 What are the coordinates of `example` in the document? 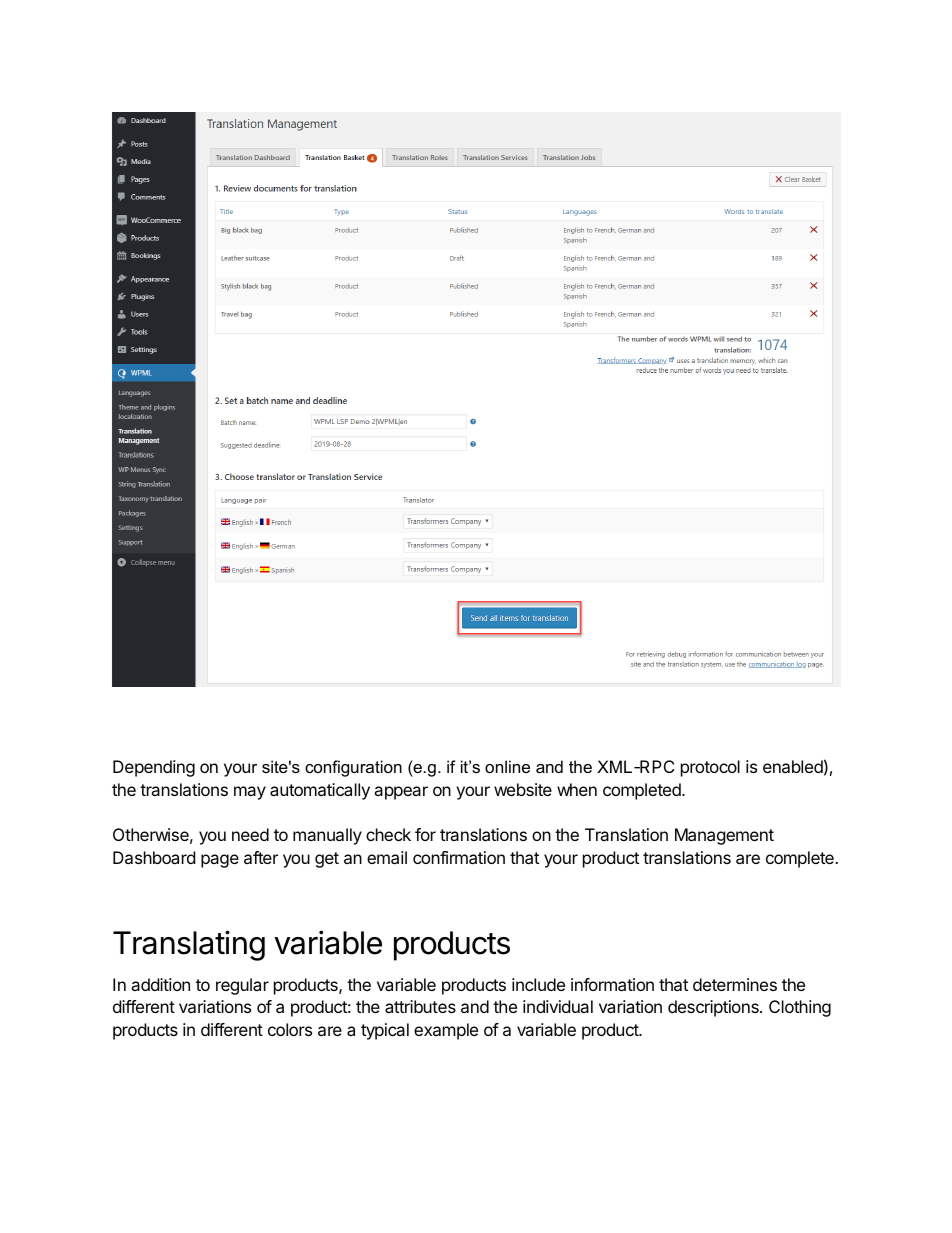 It's located at (446, 1031).
